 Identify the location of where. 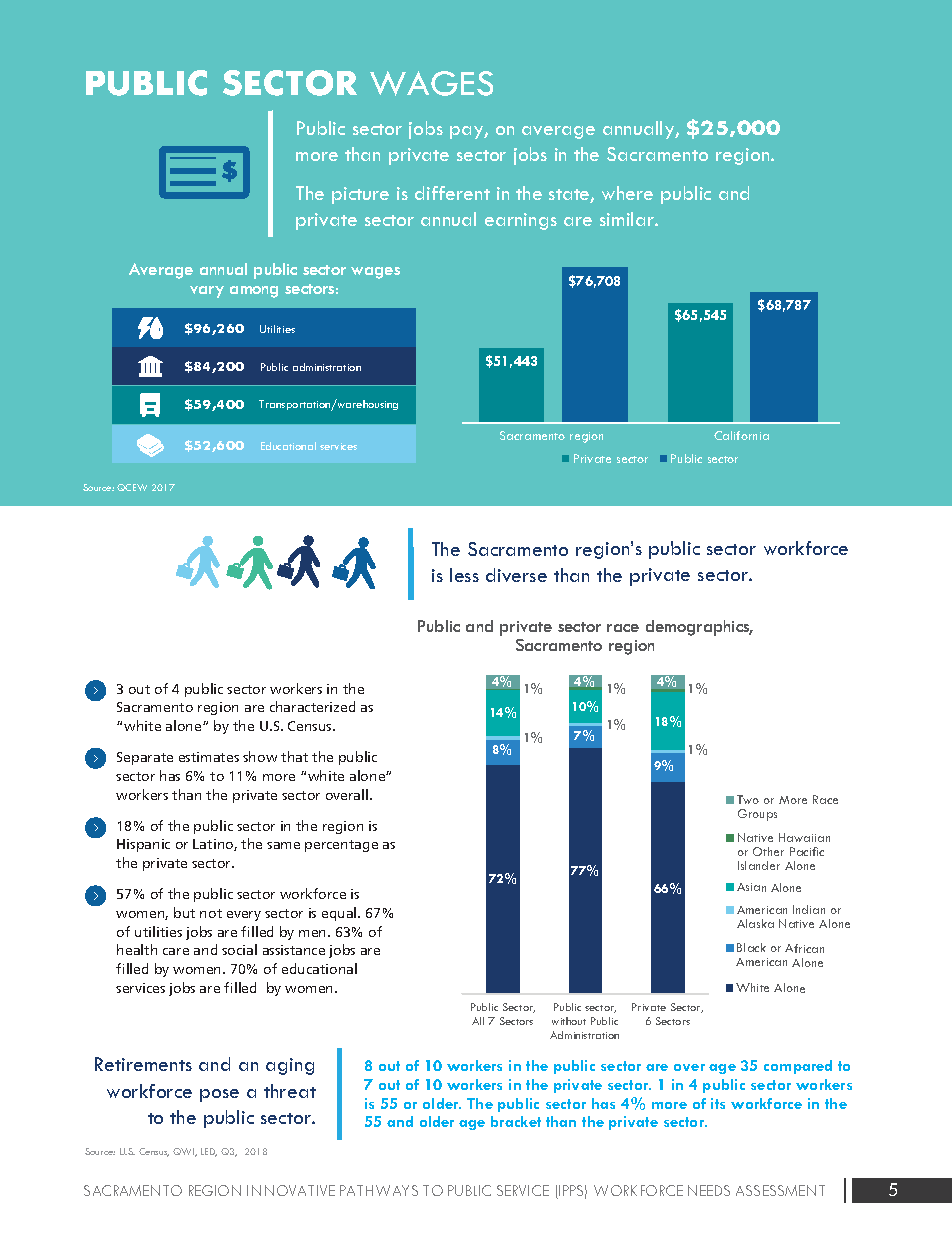
(627, 193).
